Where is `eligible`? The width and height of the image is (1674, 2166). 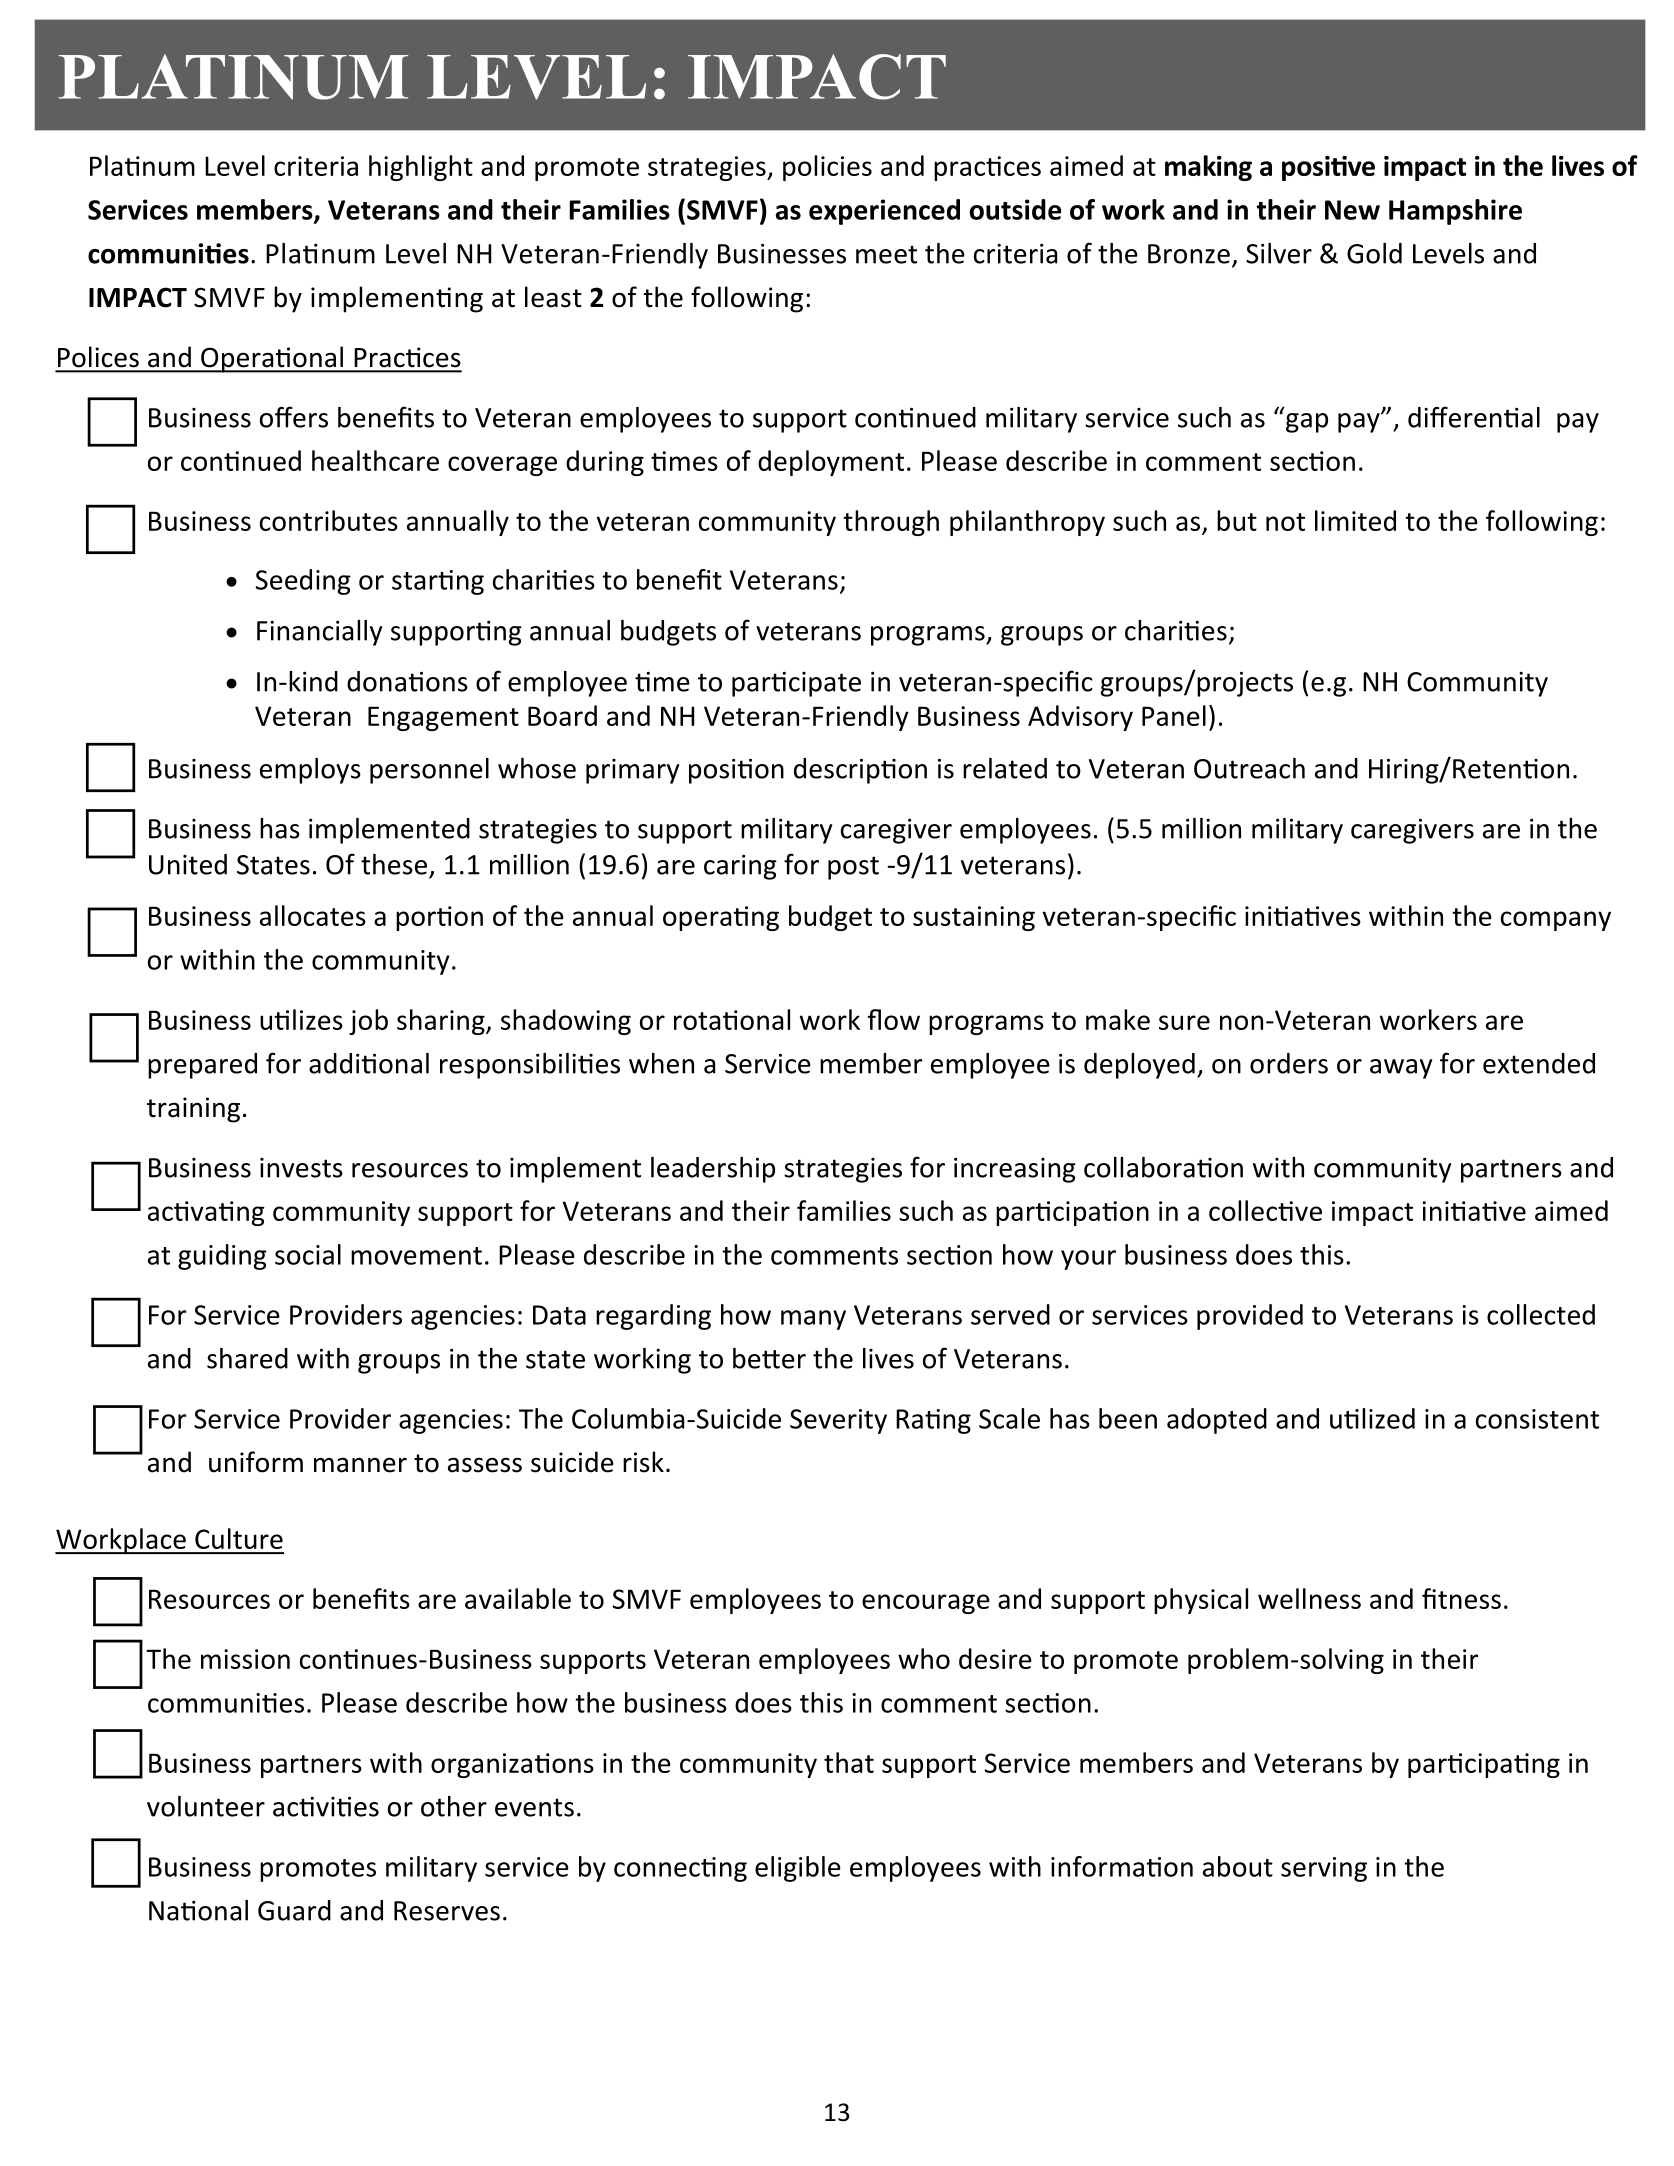 eligible is located at coordinates (798, 1869).
